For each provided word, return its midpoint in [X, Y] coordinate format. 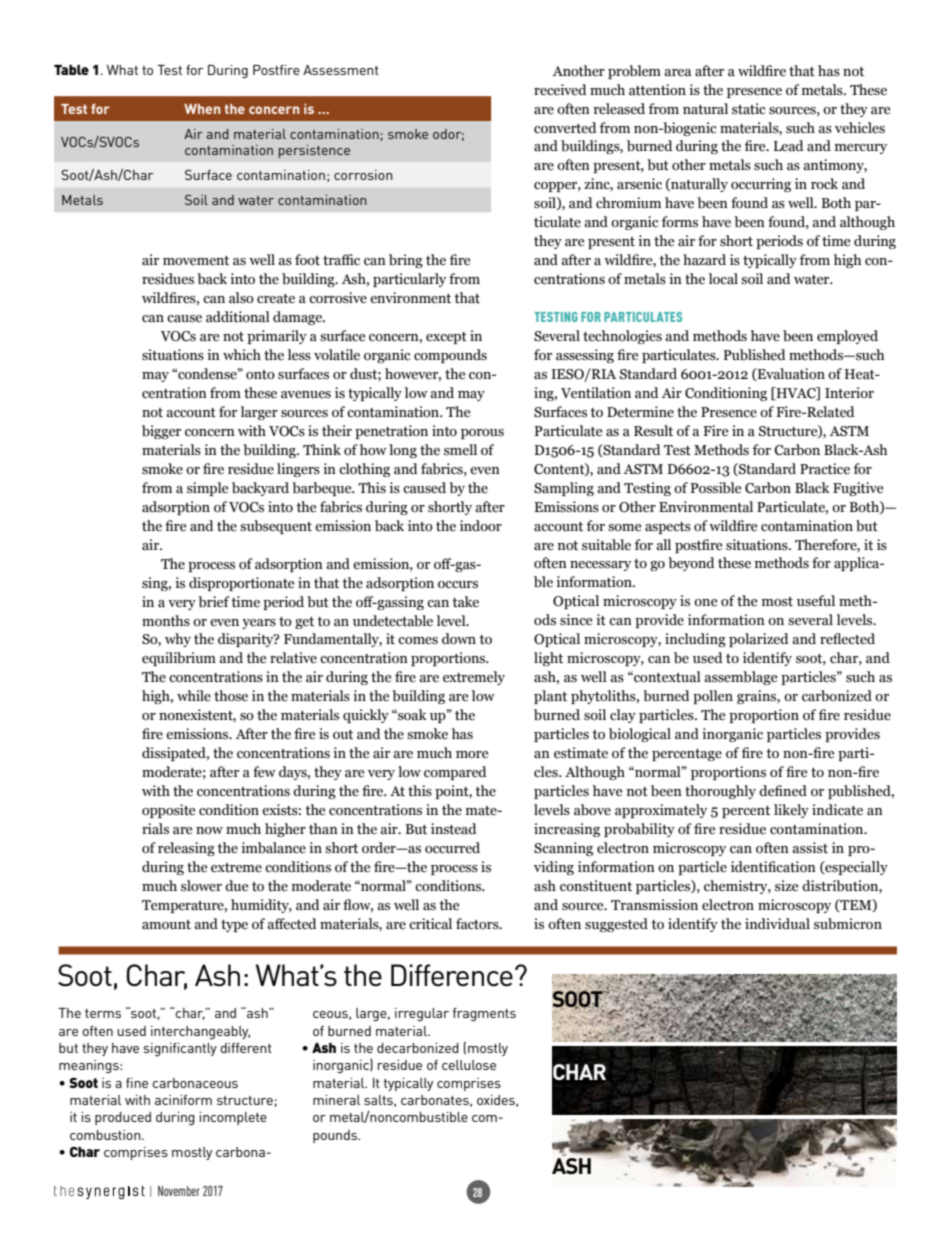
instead [453, 829]
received [560, 90]
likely [791, 811]
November [179, 1191]
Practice [825, 469]
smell [460, 450]
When [202, 109]
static [749, 109]
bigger [161, 432]
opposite [168, 811]
